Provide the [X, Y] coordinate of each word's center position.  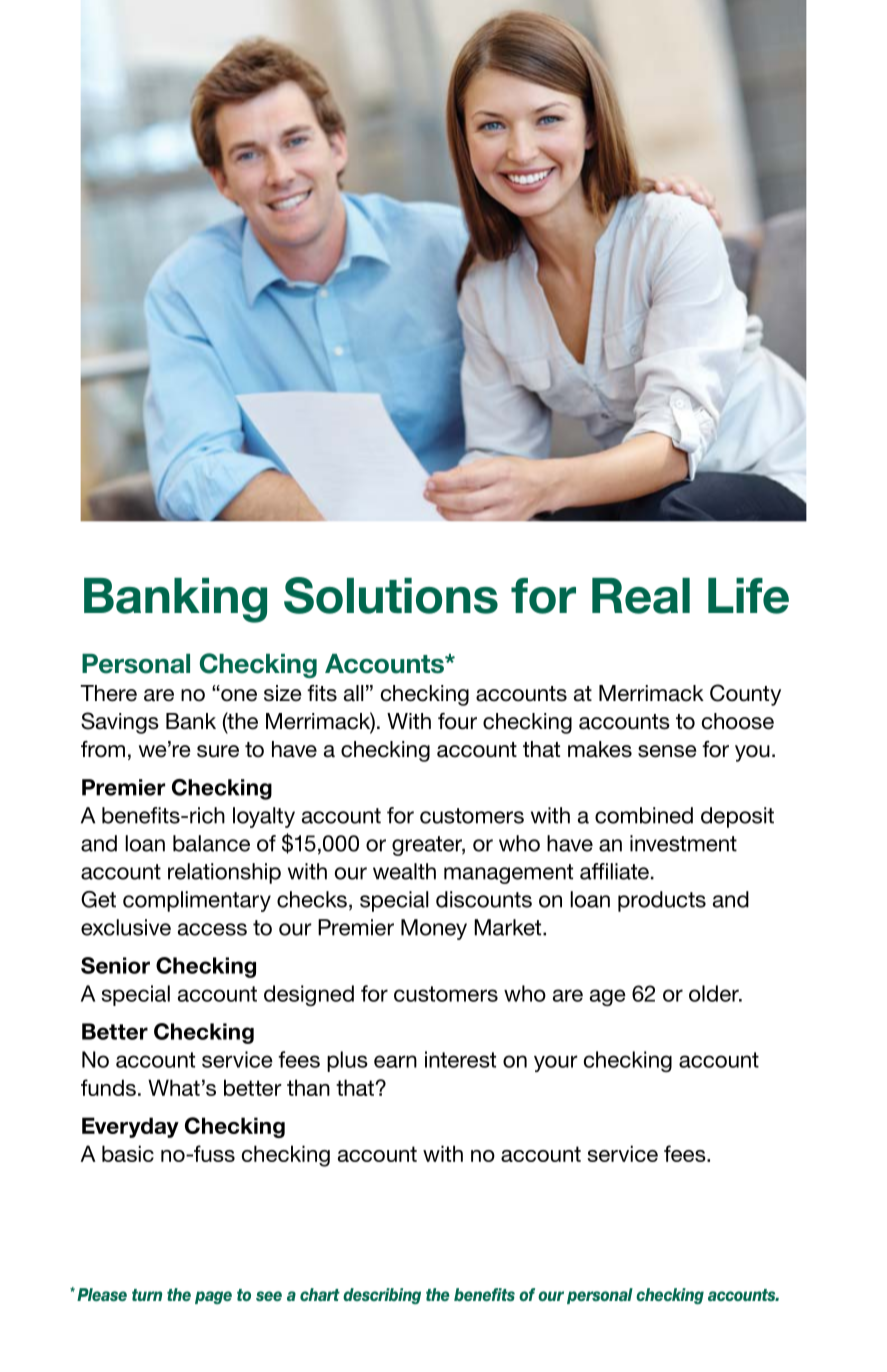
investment [683, 843]
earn [395, 1061]
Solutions [391, 595]
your [556, 1063]
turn [147, 1295]
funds [108, 1087]
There [108, 693]
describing [382, 1296]
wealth [404, 871]
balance [211, 843]
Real [641, 596]
